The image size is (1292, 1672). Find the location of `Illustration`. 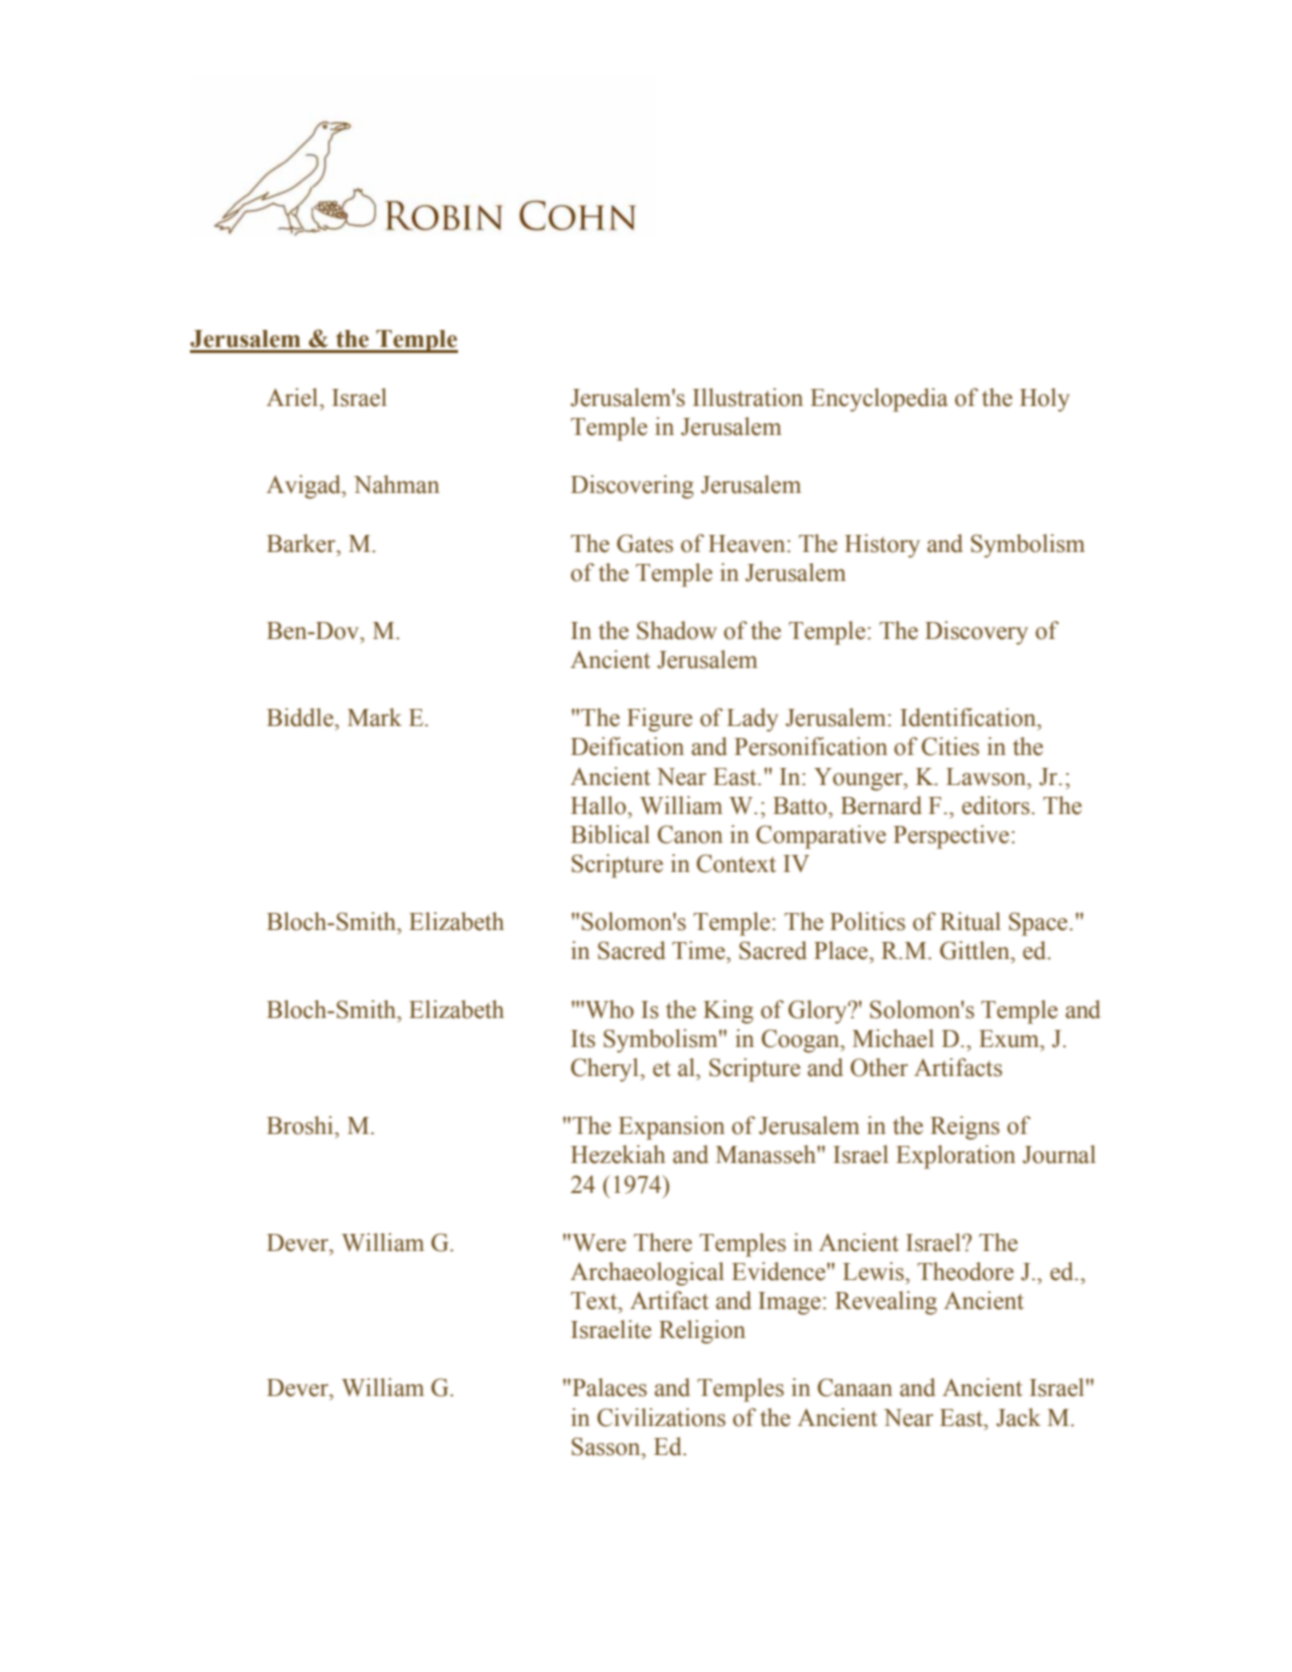

Illustration is located at coordinates (748, 397).
